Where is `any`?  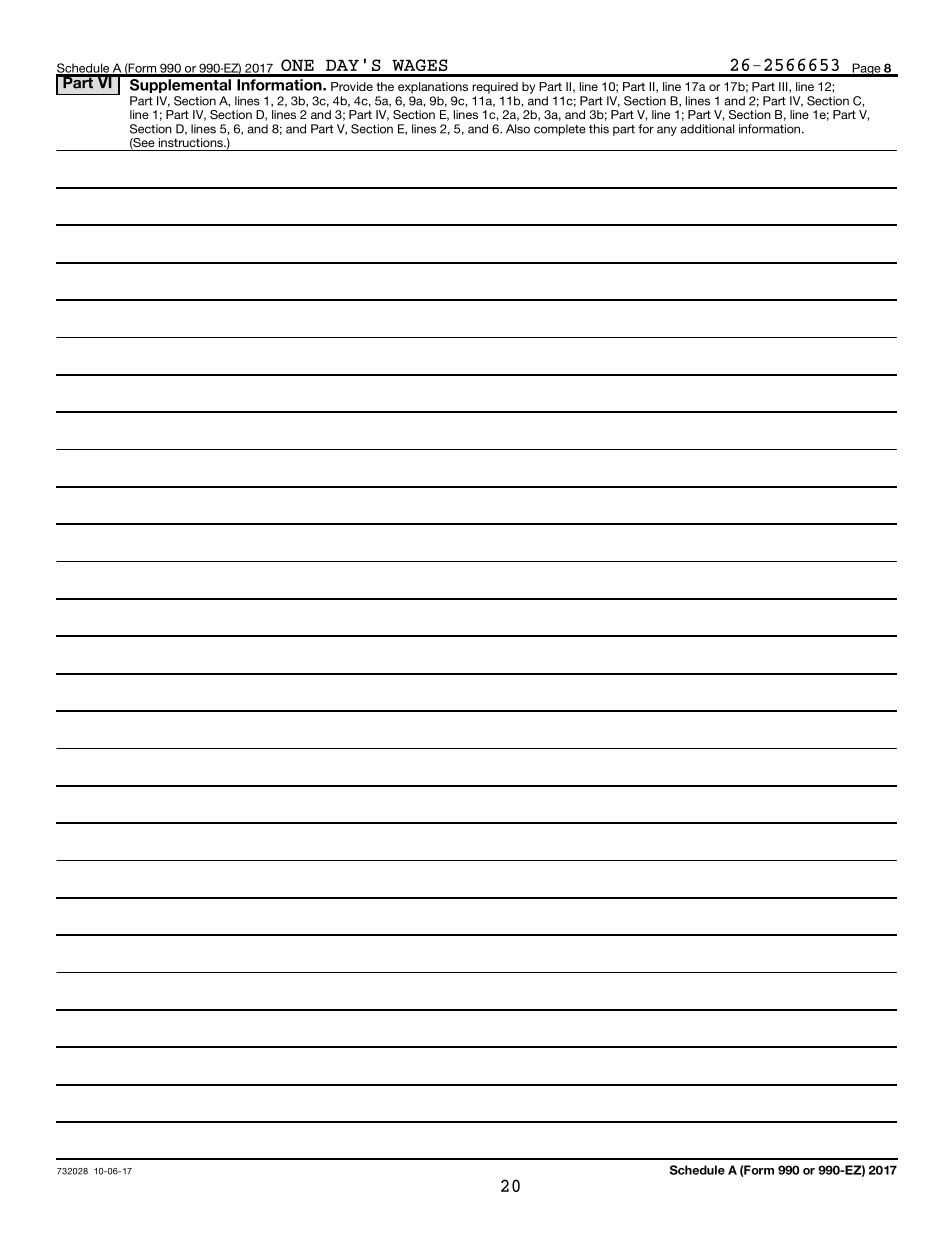
any is located at coordinates (667, 131).
